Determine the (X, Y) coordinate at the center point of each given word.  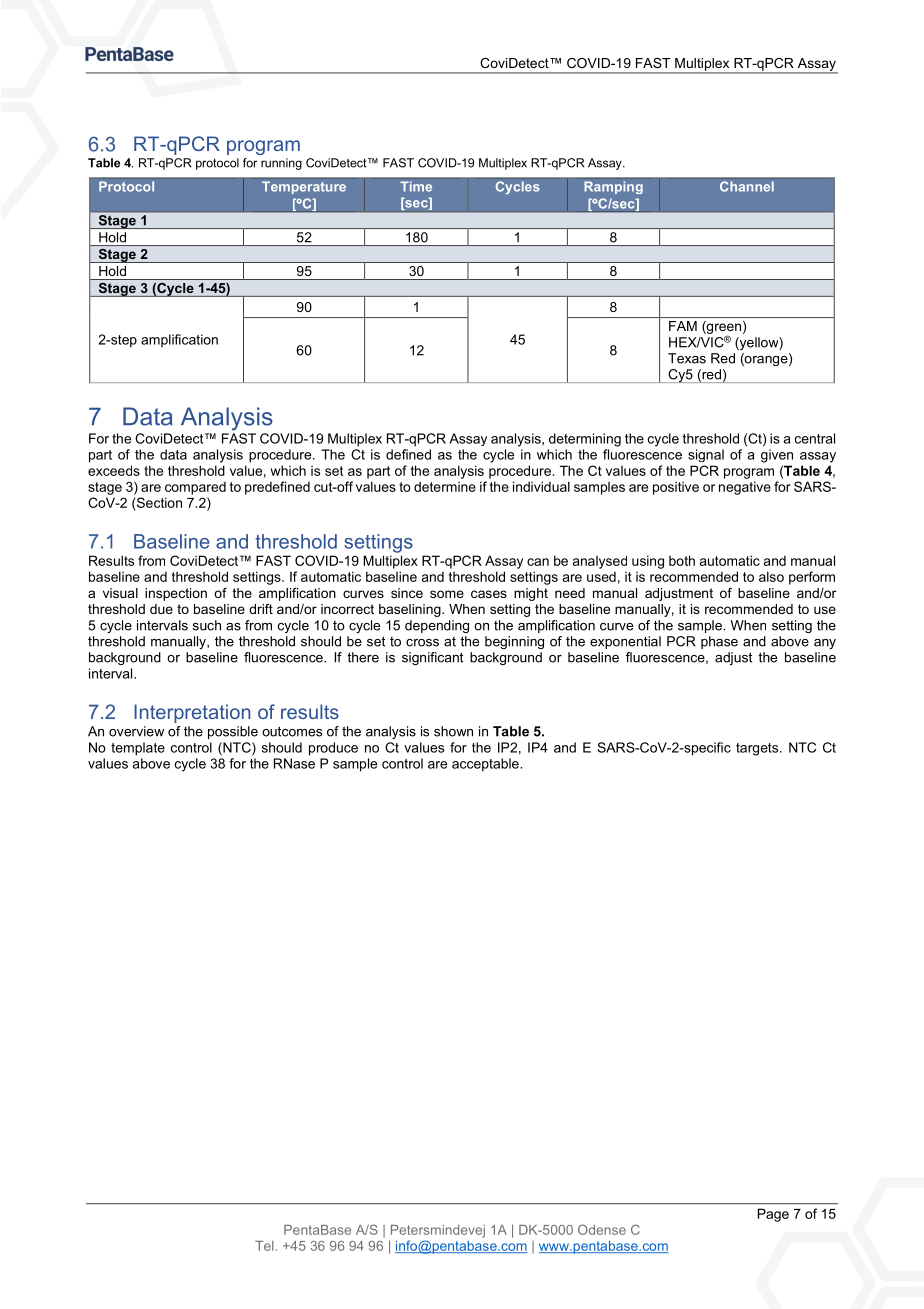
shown (453, 731)
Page (773, 1215)
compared (195, 488)
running (281, 164)
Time (416, 186)
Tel (264, 1246)
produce (333, 749)
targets (758, 749)
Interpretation (192, 713)
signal (706, 455)
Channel (747, 186)
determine (445, 486)
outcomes (292, 731)
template (138, 749)
